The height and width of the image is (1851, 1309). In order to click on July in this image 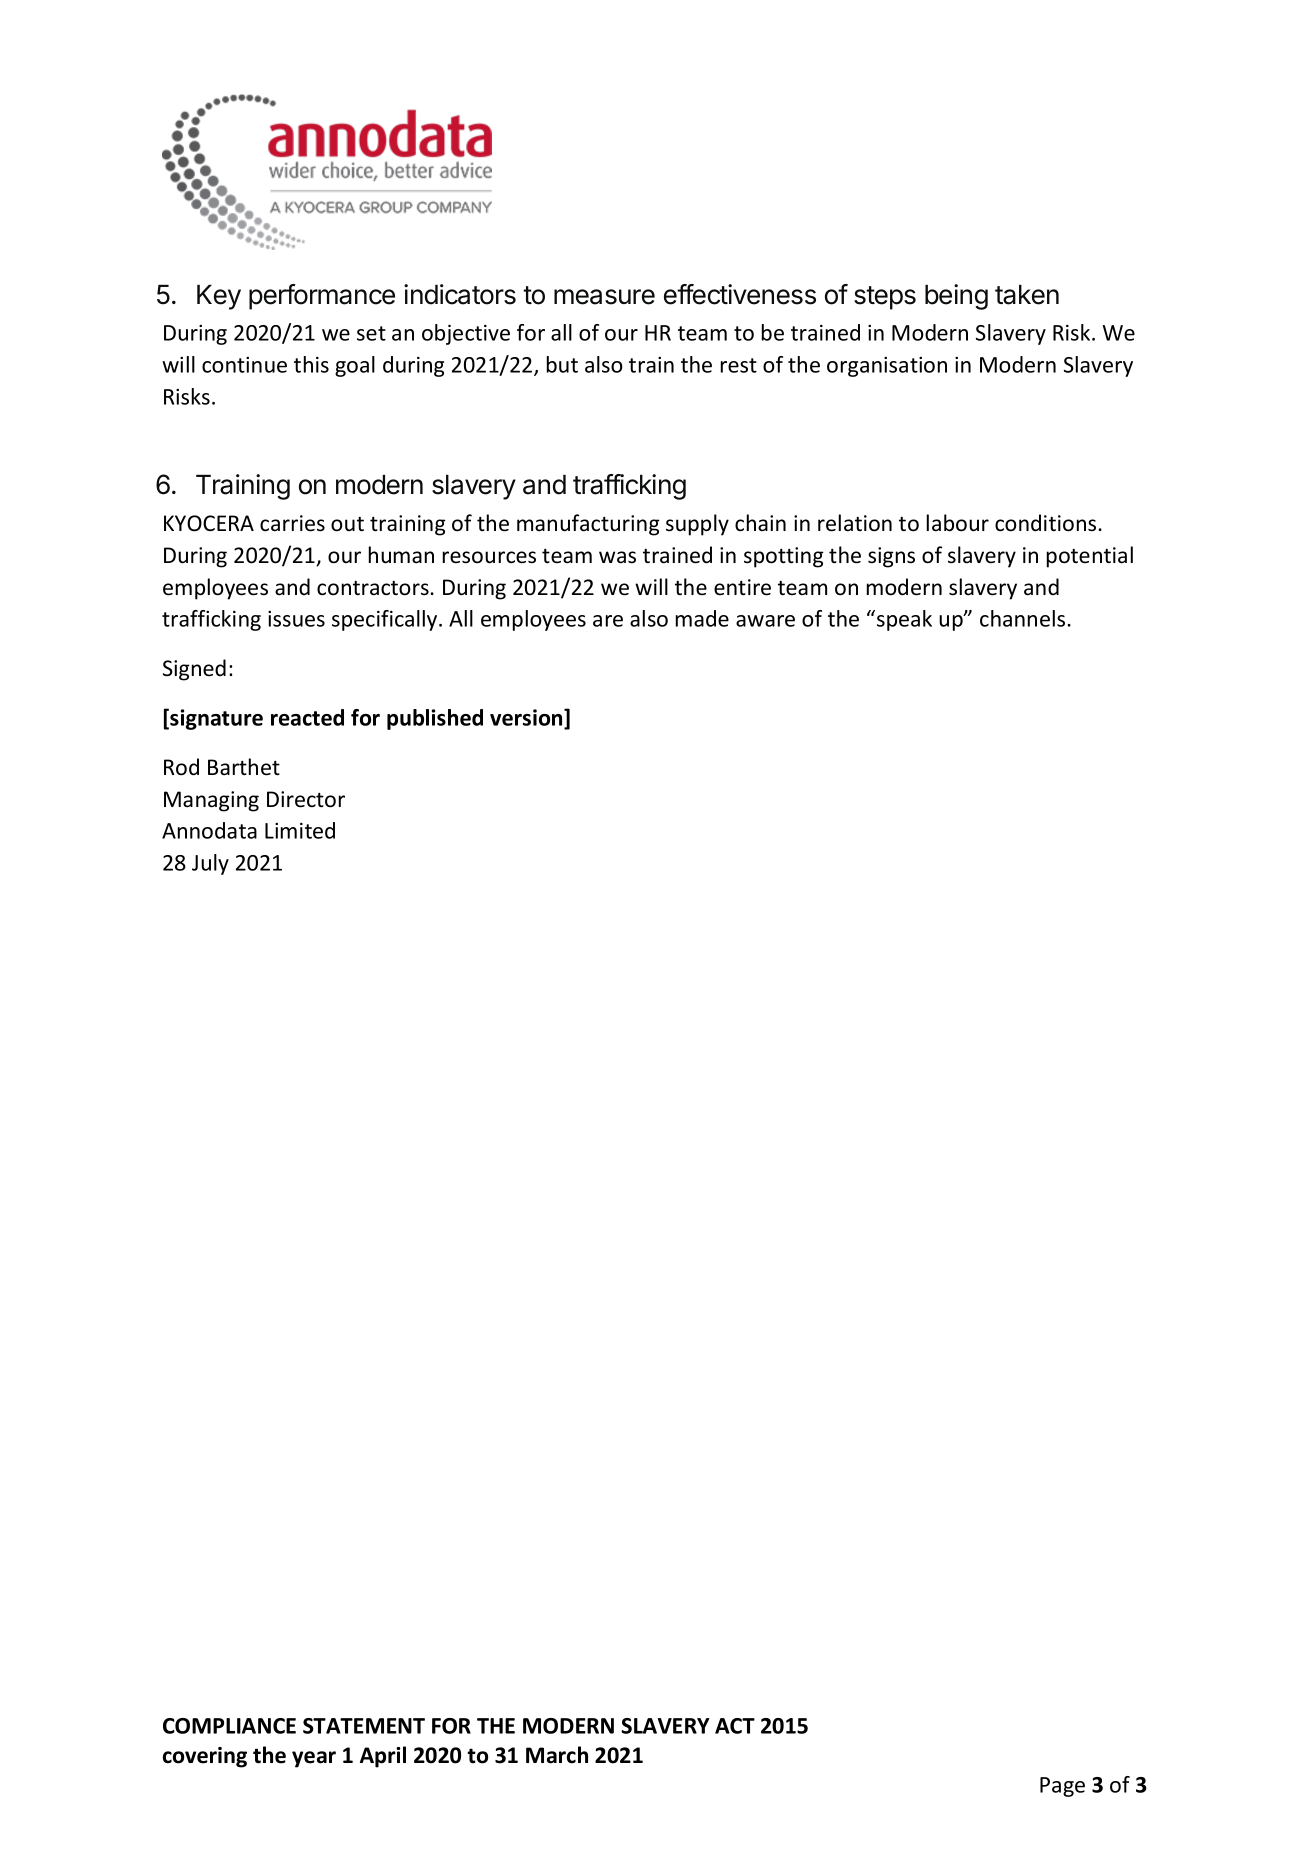, I will do `click(210, 864)`.
